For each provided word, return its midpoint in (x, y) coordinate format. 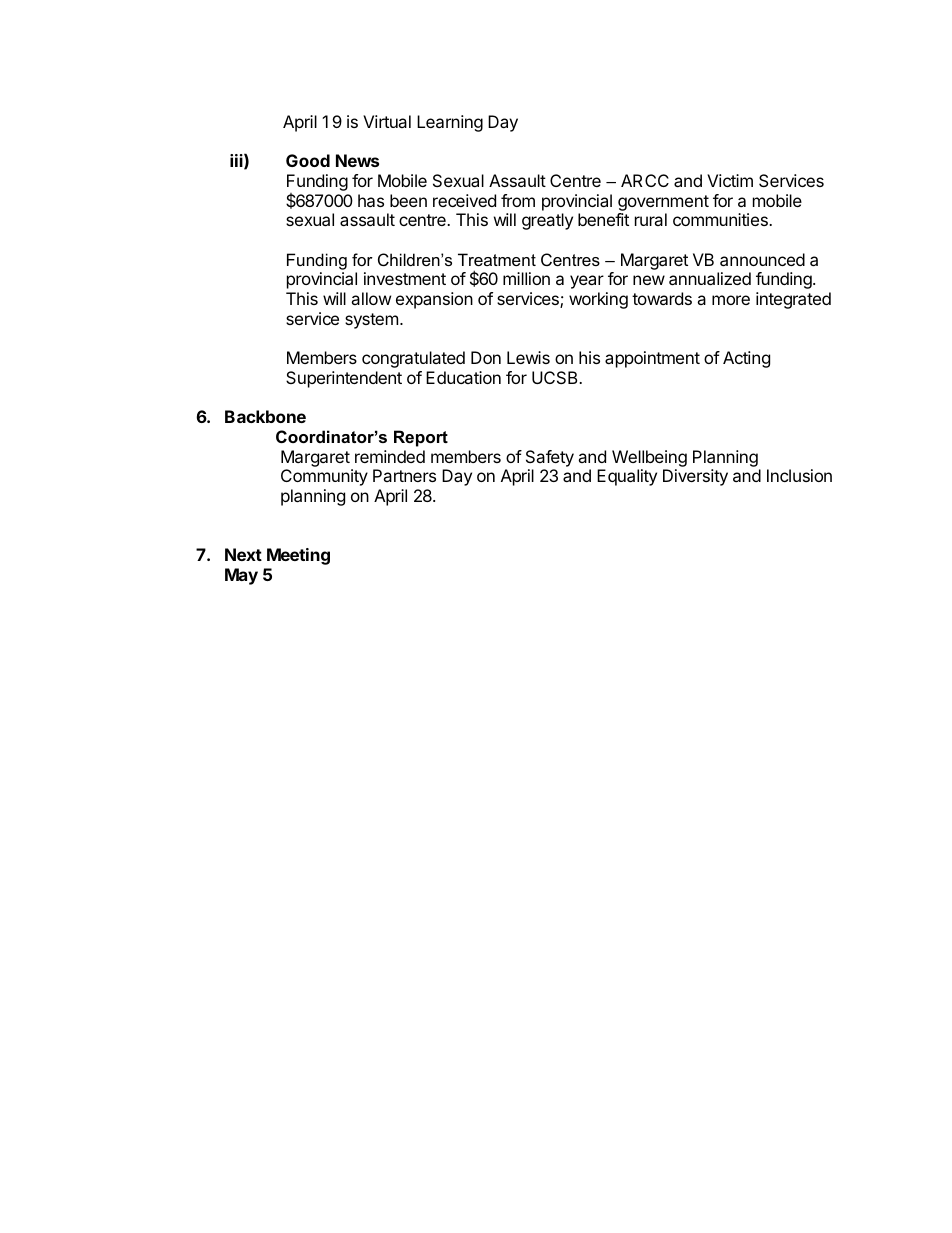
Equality (627, 477)
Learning (450, 123)
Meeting (298, 556)
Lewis (528, 357)
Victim (730, 180)
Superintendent (344, 379)
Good (308, 160)
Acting (746, 359)
